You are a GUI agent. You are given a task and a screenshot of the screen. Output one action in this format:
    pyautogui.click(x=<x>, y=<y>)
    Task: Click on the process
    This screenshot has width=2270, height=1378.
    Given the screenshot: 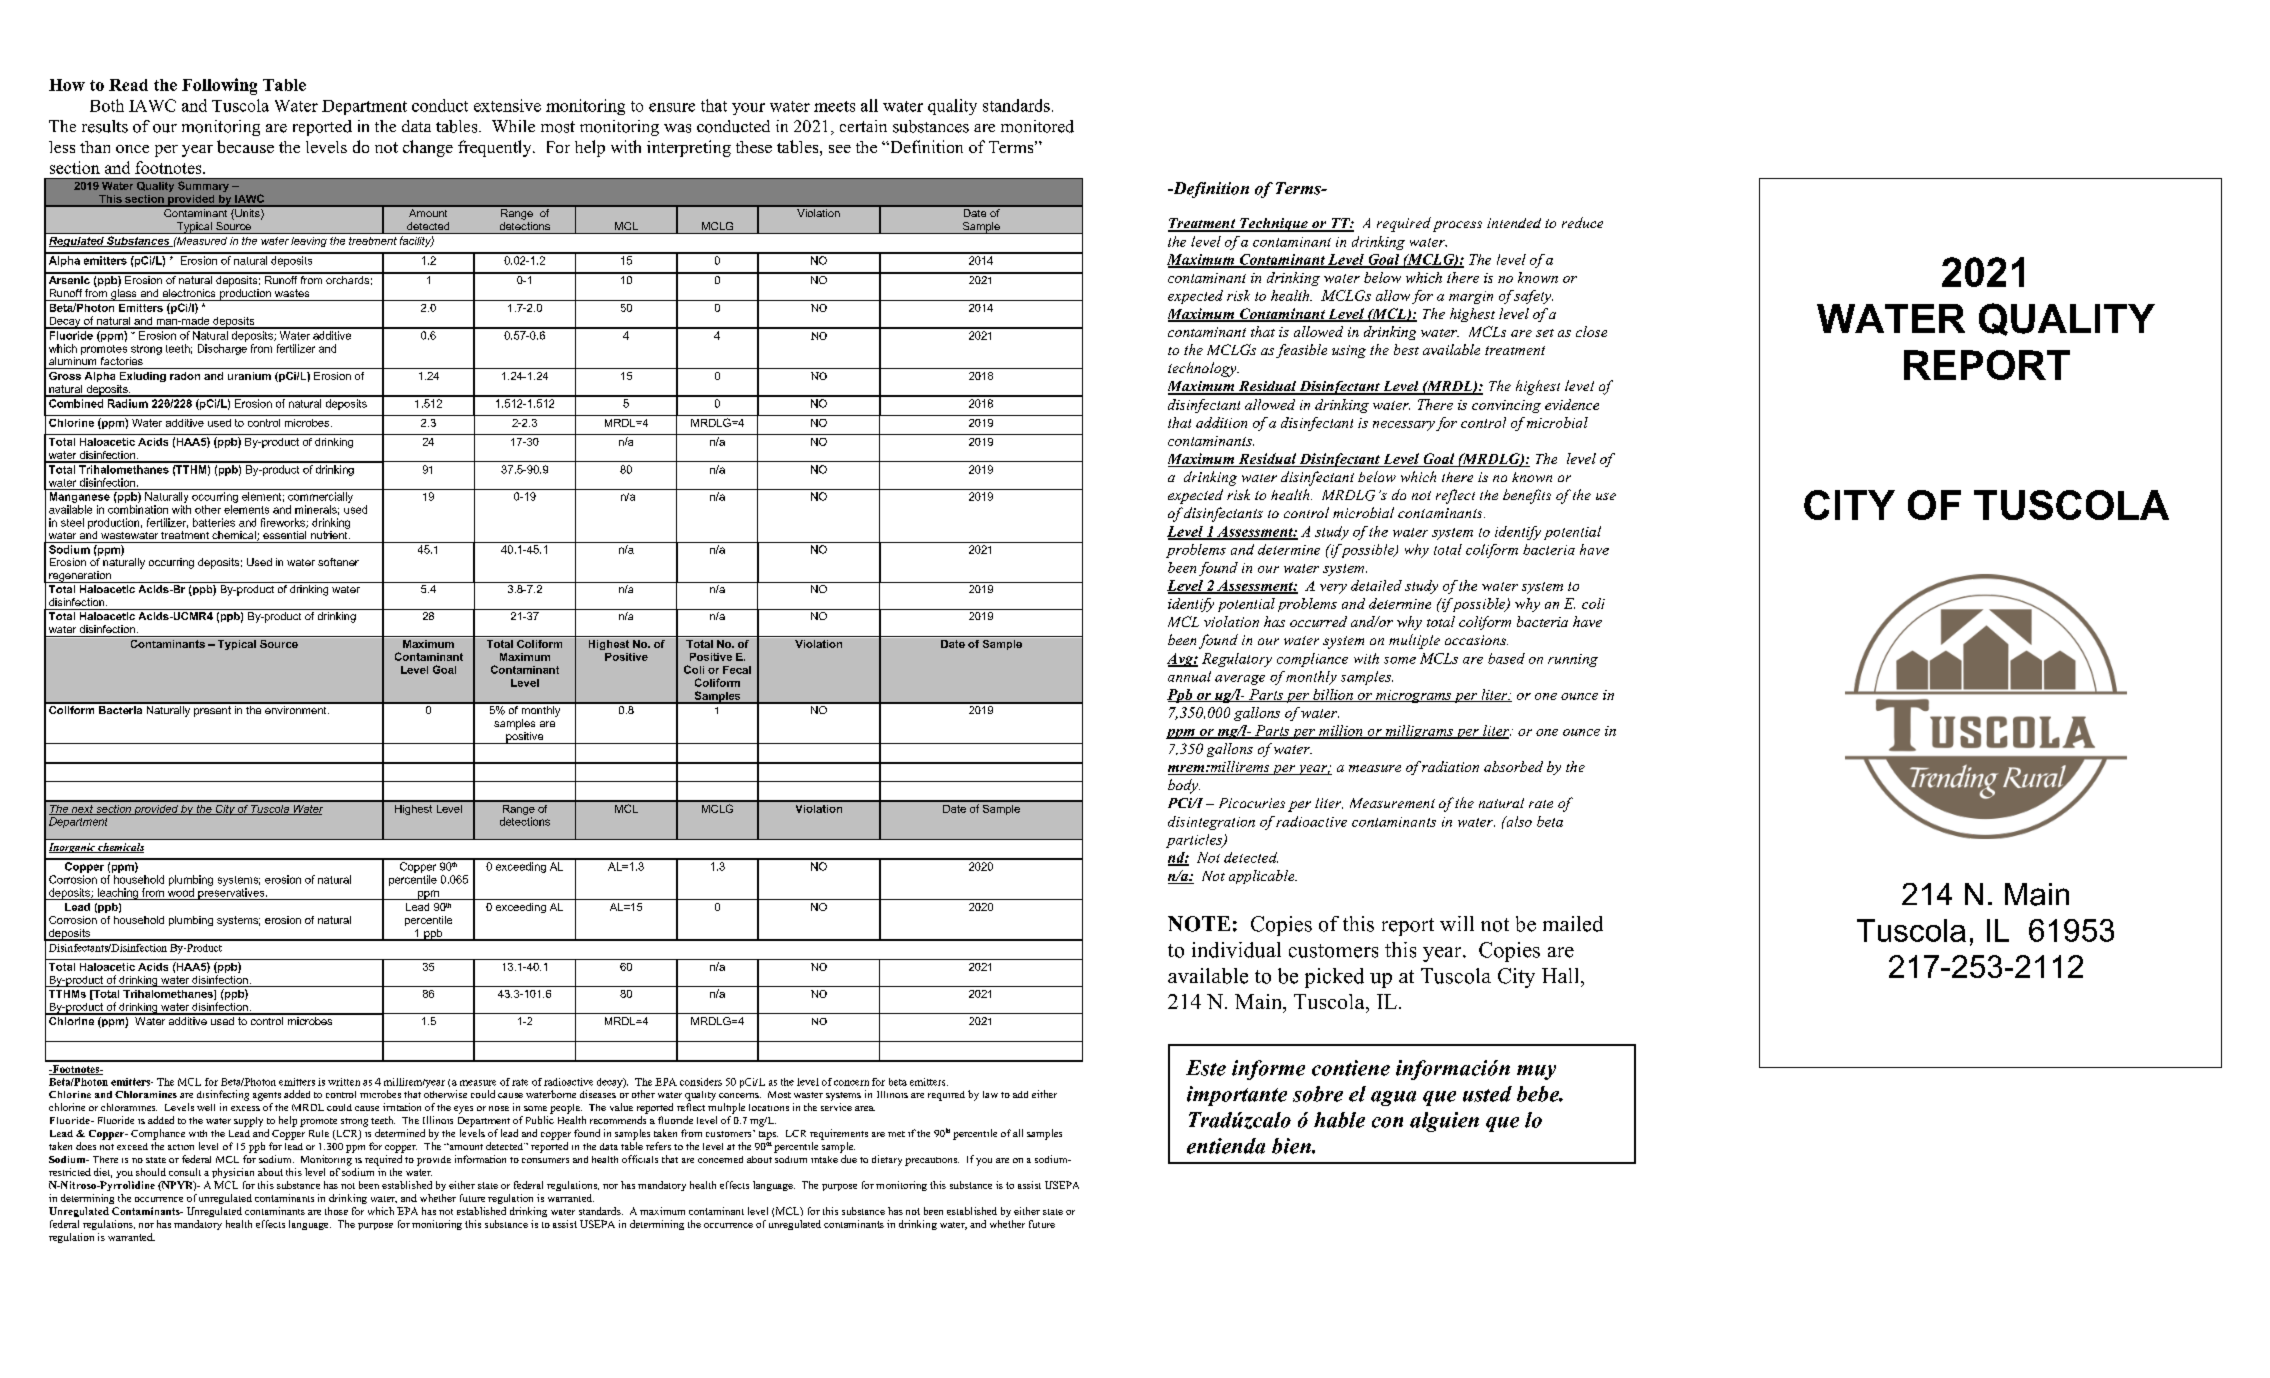 What is the action you would take?
    pyautogui.click(x=1457, y=226)
